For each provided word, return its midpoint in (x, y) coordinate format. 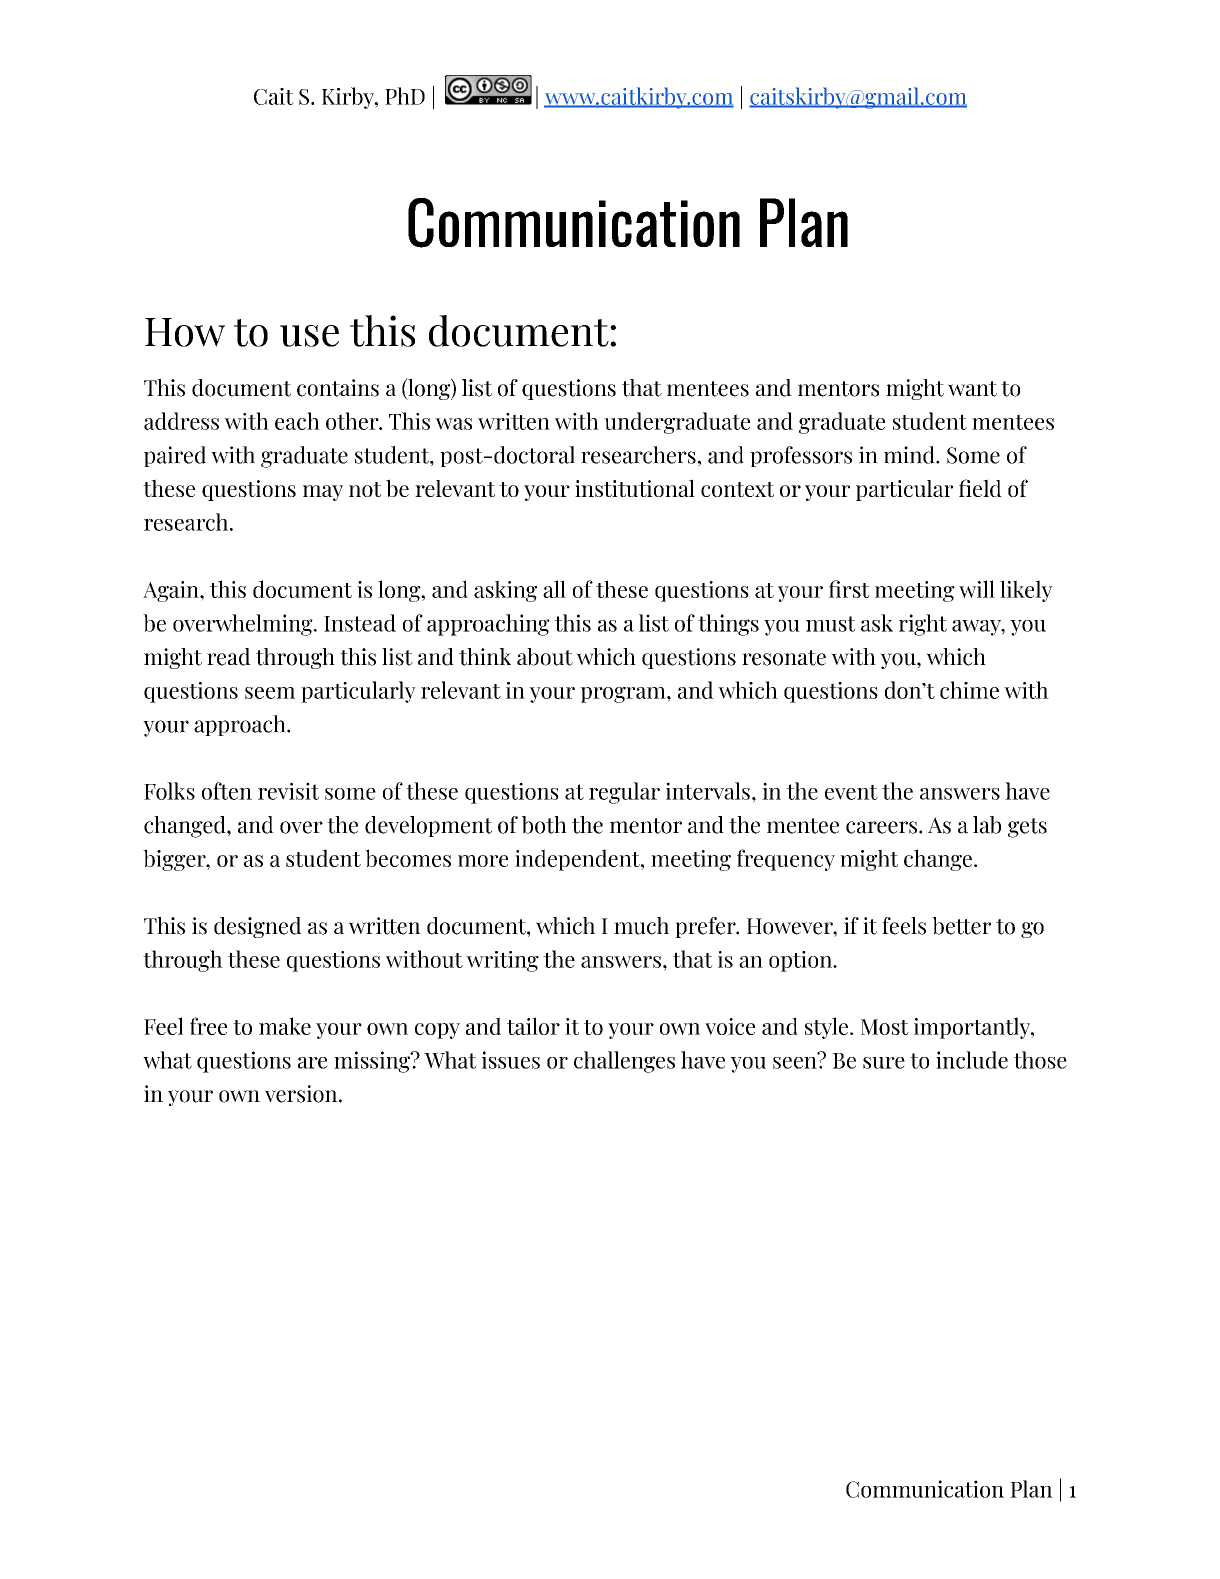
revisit (288, 791)
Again (172, 591)
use (309, 336)
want (972, 389)
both (544, 825)
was (453, 424)
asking (505, 591)
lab (987, 825)
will (977, 589)
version (302, 1094)
